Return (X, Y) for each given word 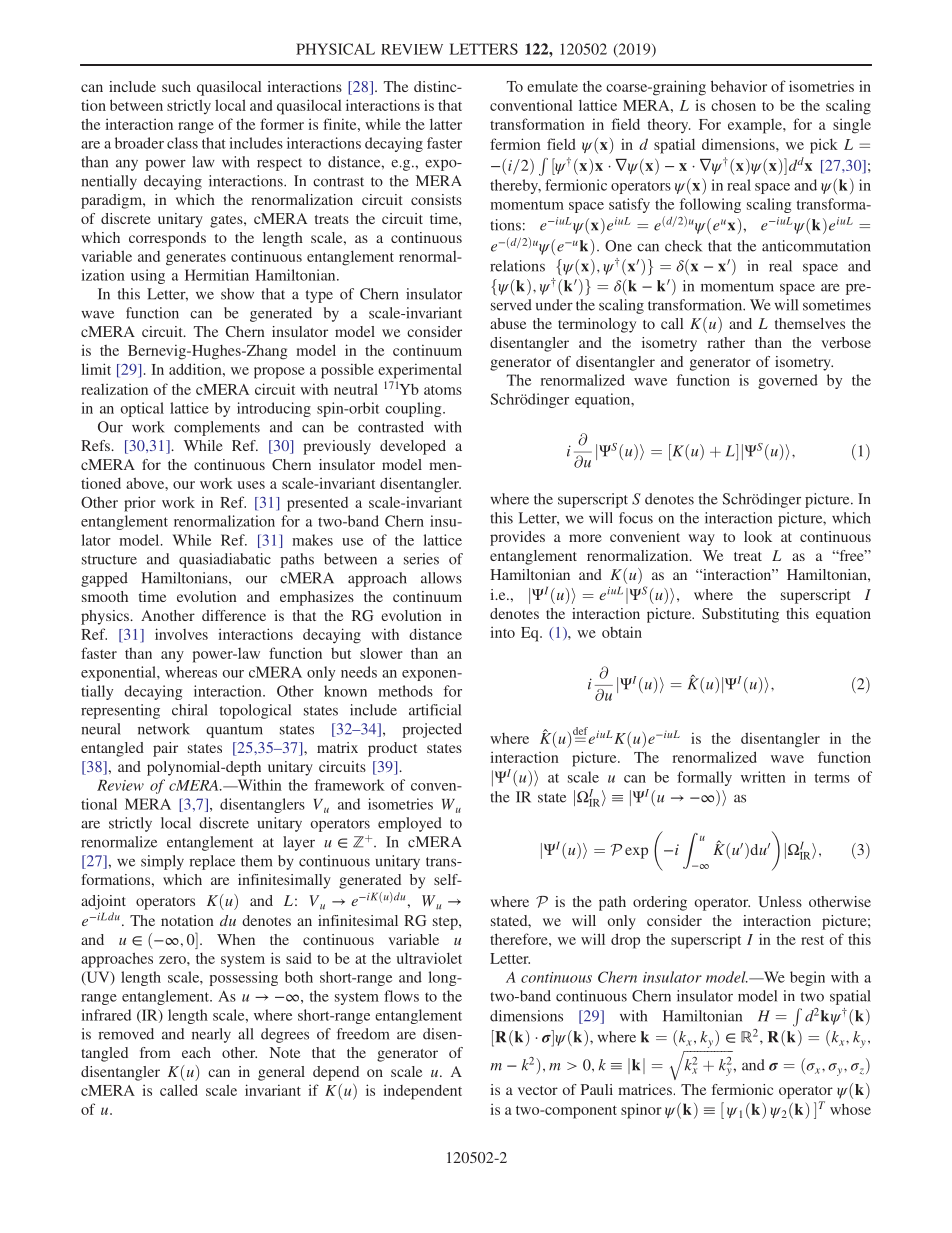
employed (410, 824)
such (176, 86)
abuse (508, 323)
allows (441, 578)
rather (726, 342)
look (758, 536)
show (237, 294)
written (763, 777)
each (196, 1052)
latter (446, 124)
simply (162, 862)
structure (109, 560)
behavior (739, 86)
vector (538, 1090)
